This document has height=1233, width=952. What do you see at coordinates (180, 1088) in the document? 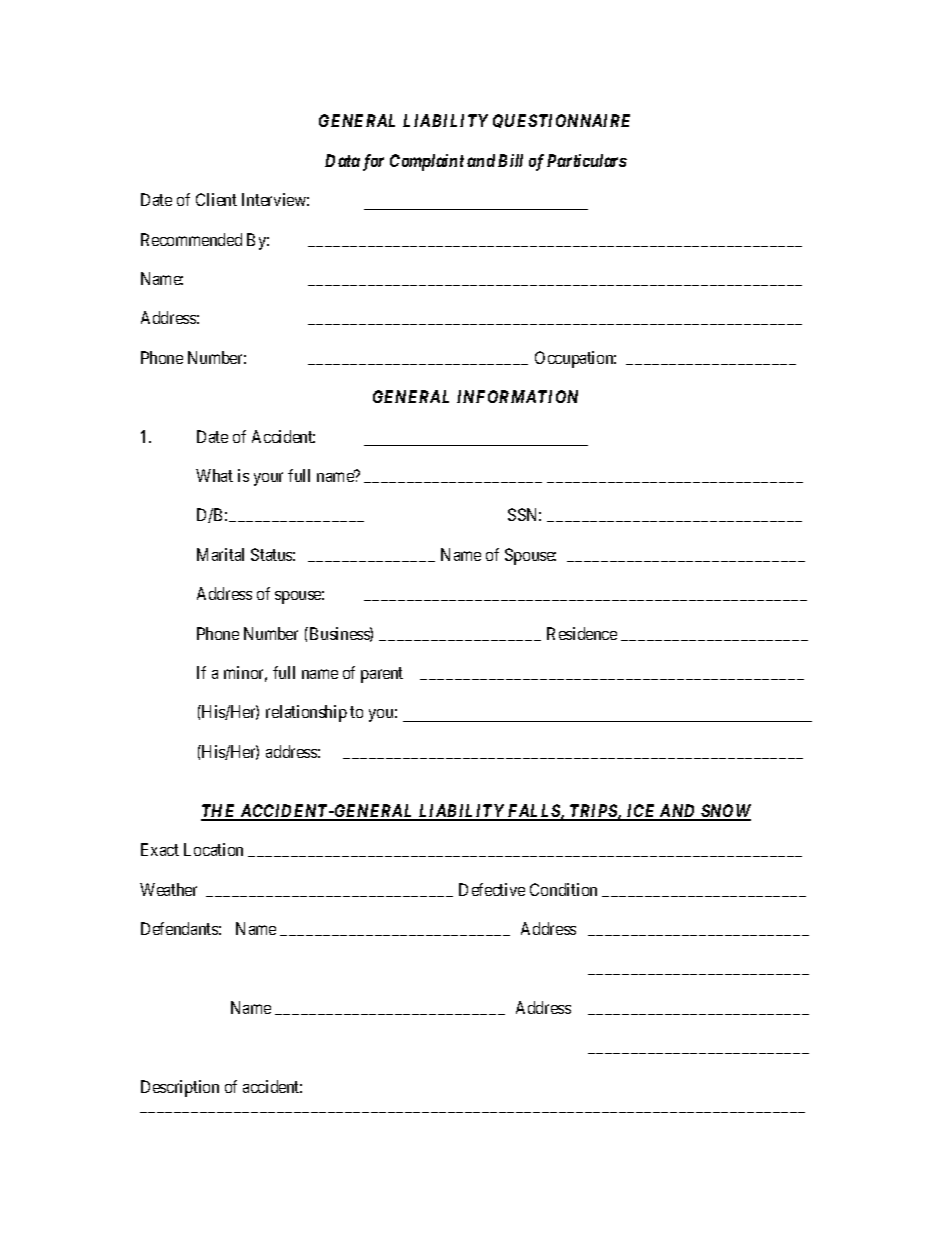
I see `Description` at bounding box center [180, 1088].
